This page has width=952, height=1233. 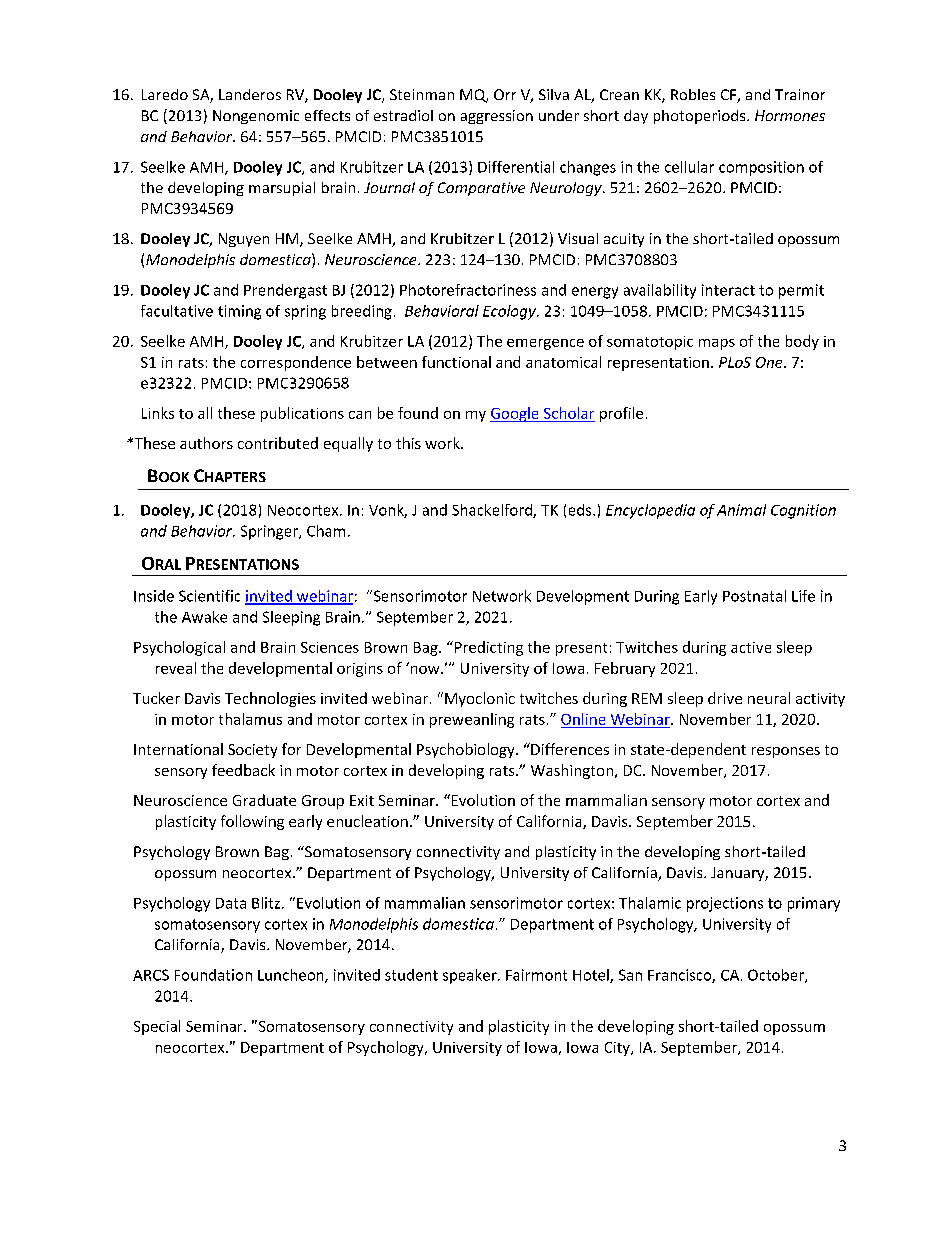 I want to click on eds, so click(x=581, y=510).
